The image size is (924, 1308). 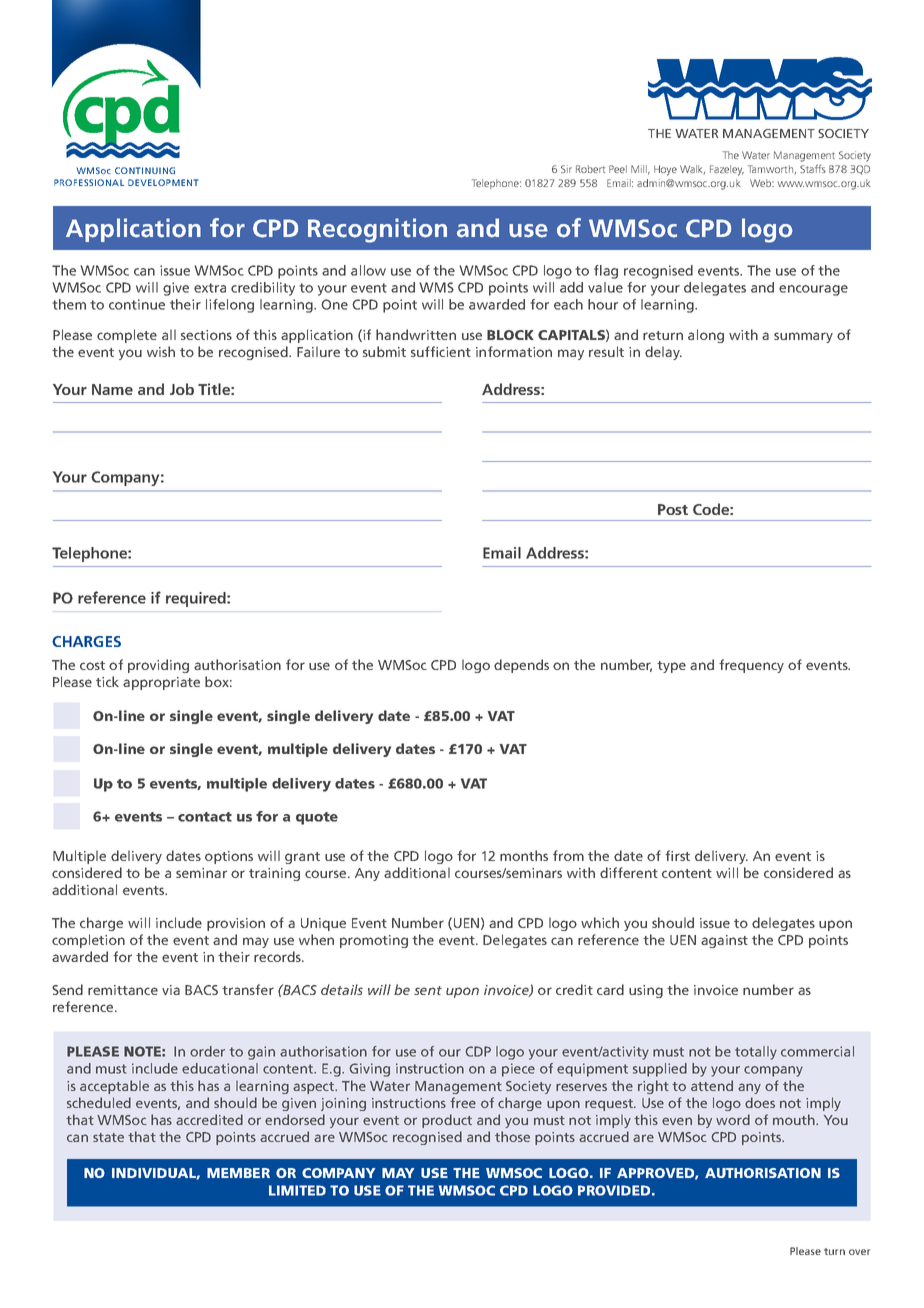 What do you see at coordinates (751, 666) in the document?
I see `frequency` at bounding box center [751, 666].
